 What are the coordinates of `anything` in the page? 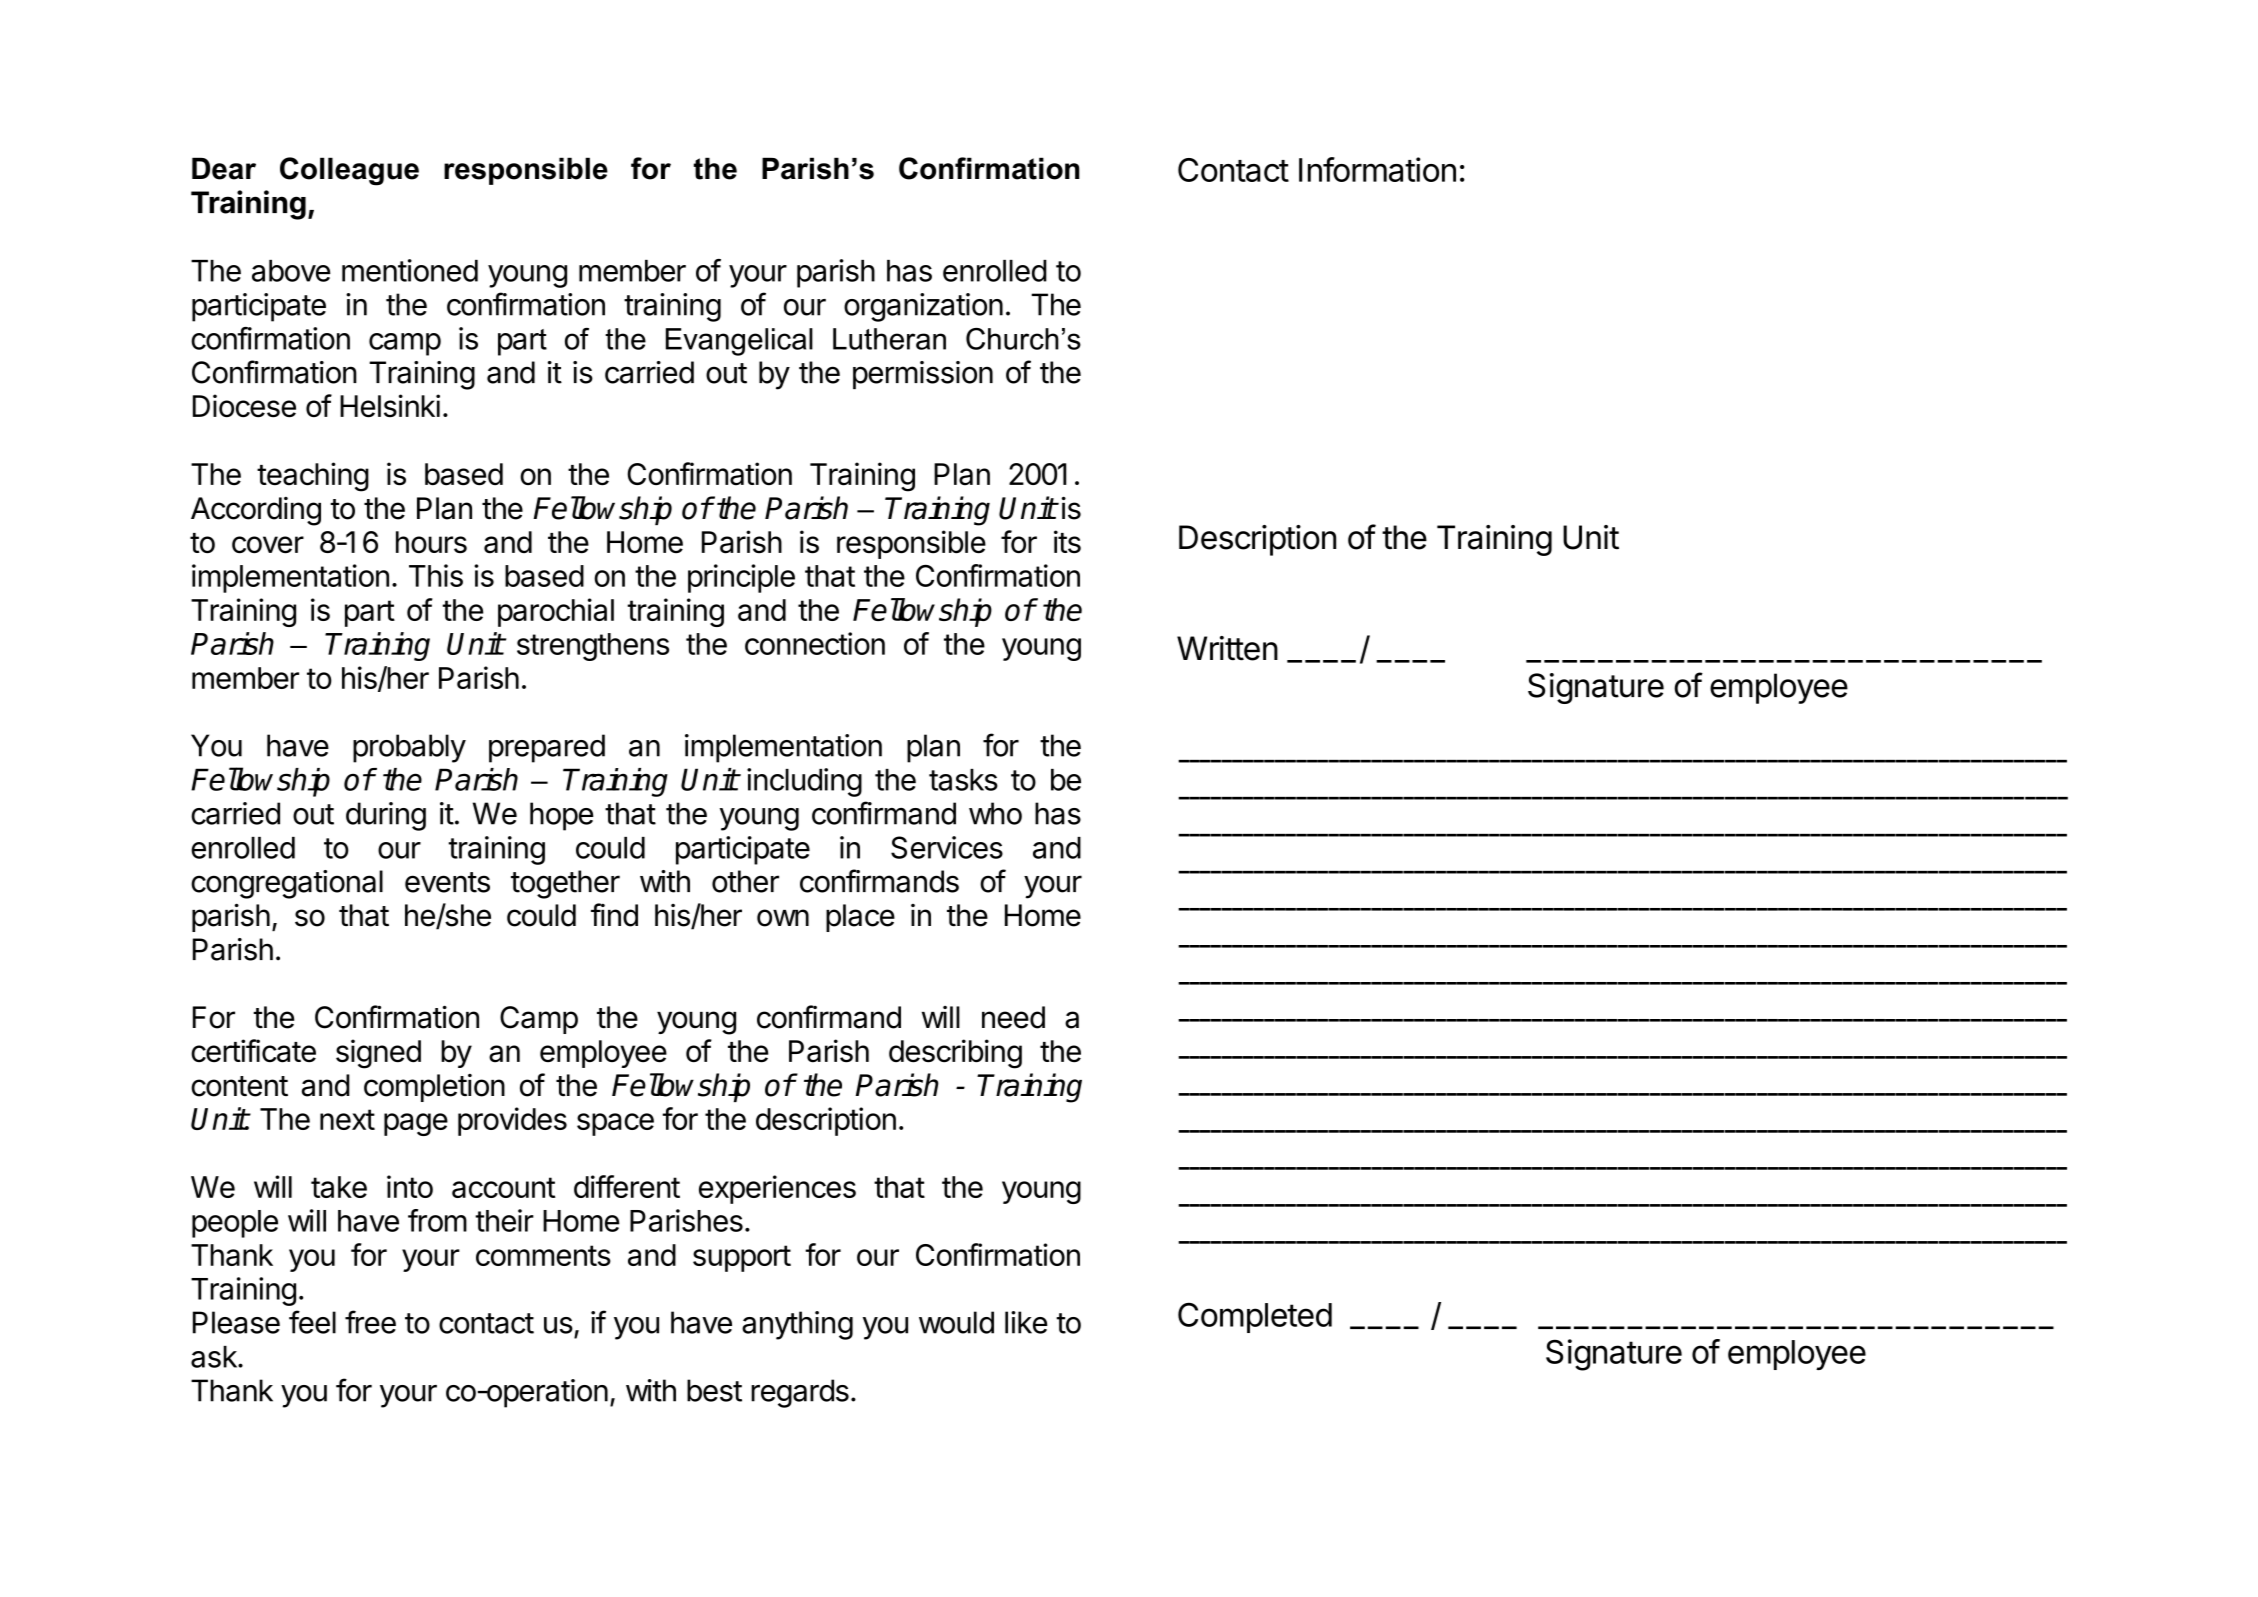 It's located at (797, 1325).
